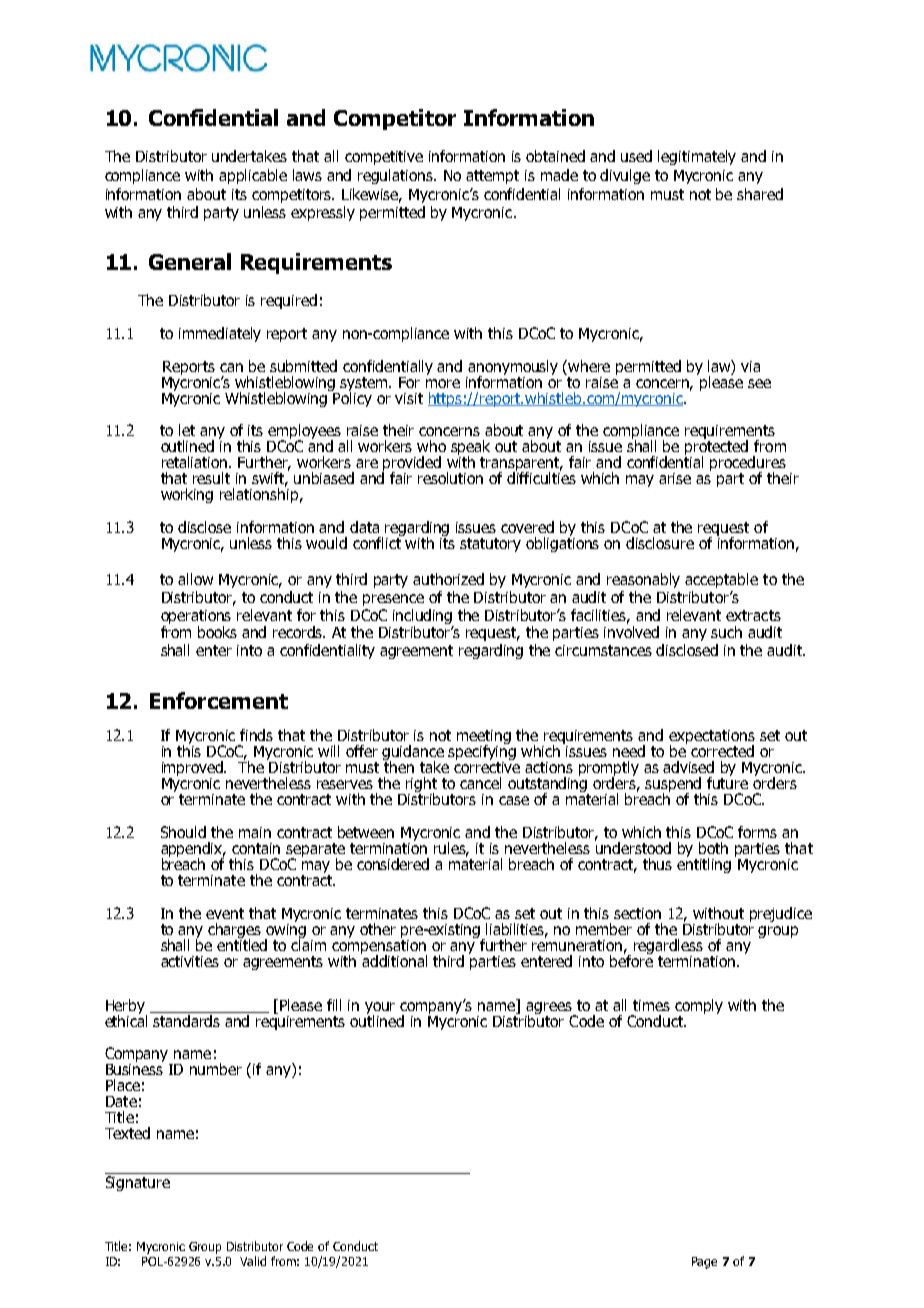 This screenshot has height=1308, width=924. Describe the element at coordinates (193, 851) in the screenshot. I see `appendix` at that location.
